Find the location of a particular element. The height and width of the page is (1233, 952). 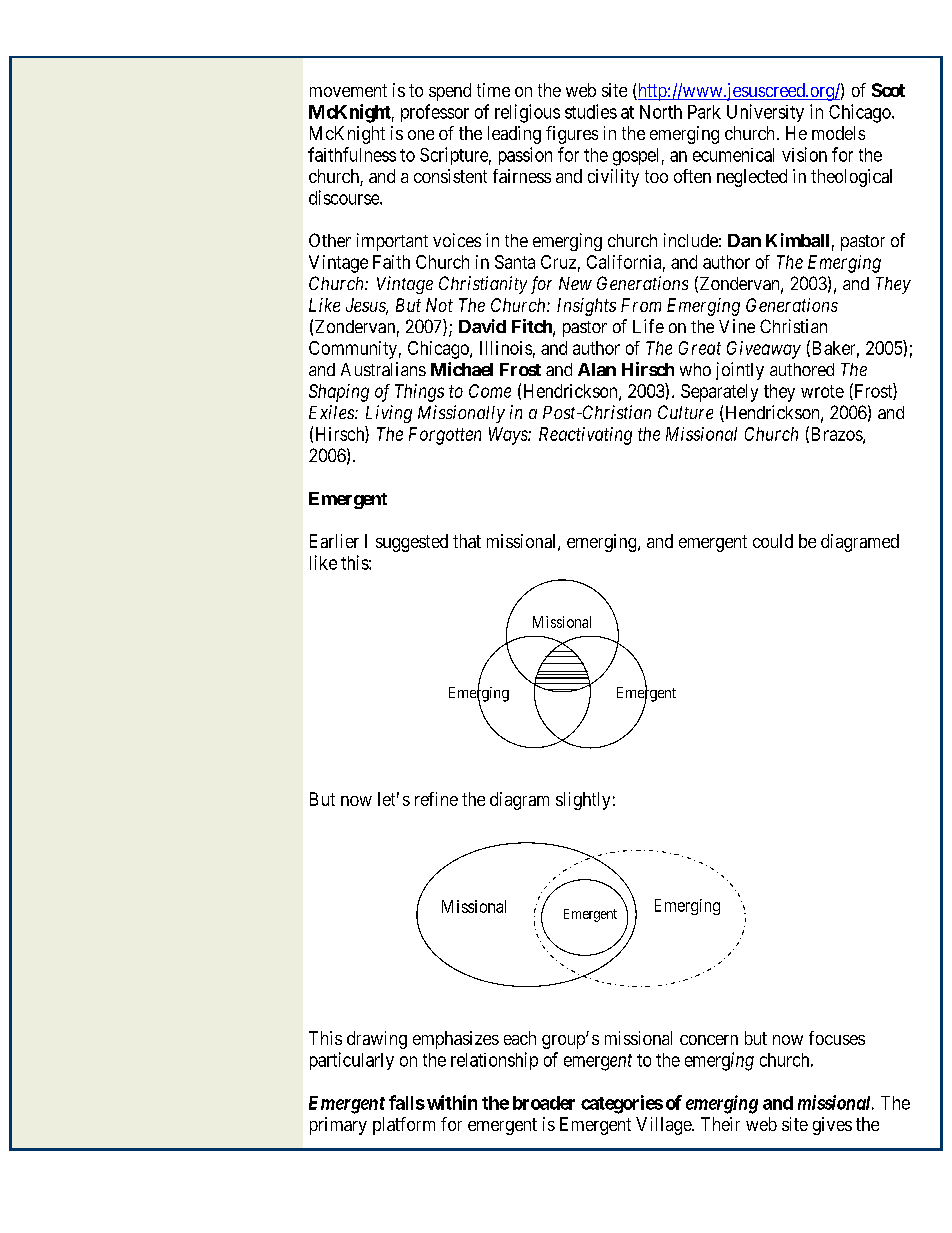

could is located at coordinates (773, 541).
